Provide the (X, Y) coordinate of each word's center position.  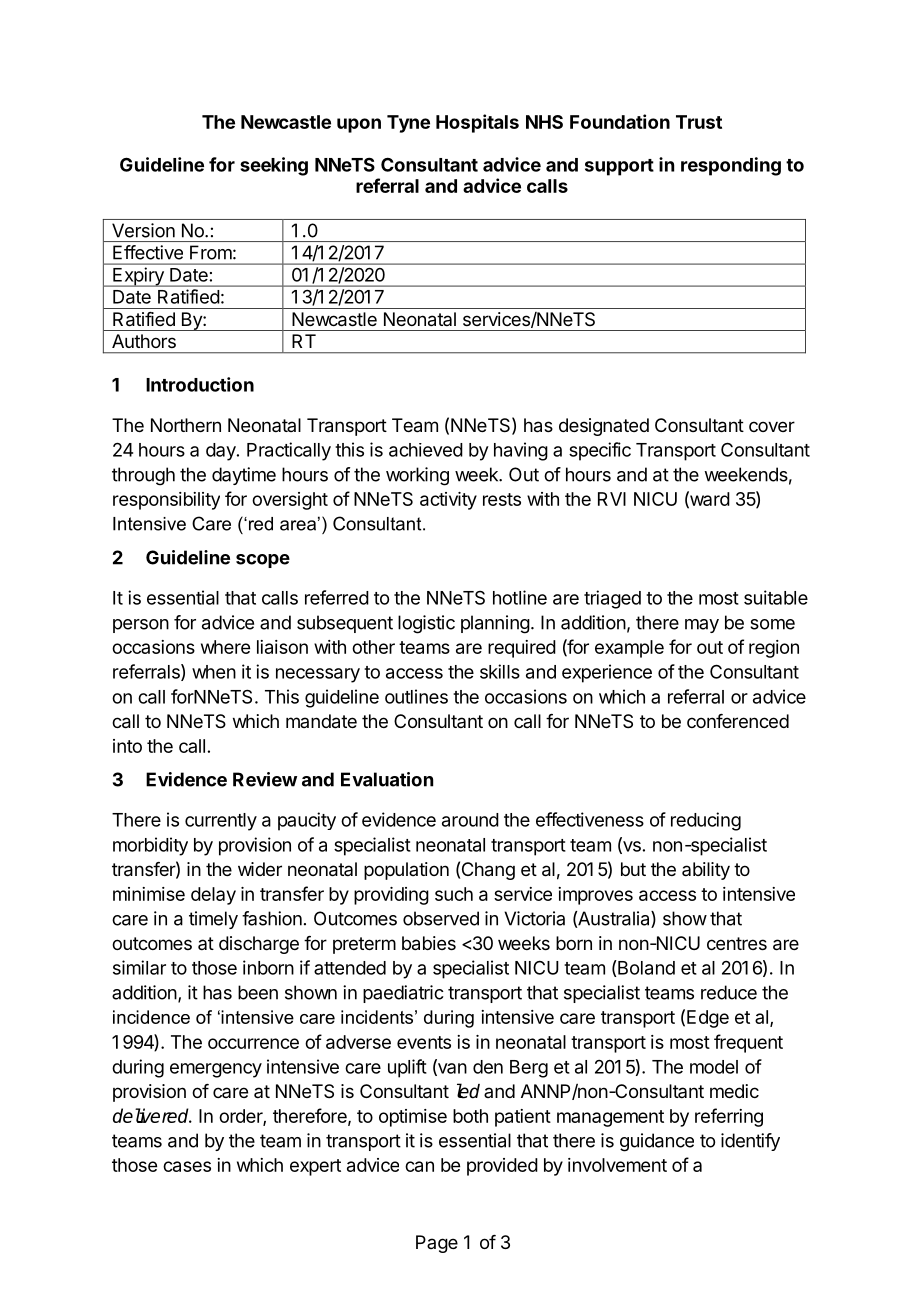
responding (731, 166)
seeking (274, 166)
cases (187, 1166)
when (214, 672)
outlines (416, 696)
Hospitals (477, 123)
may (702, 626)
